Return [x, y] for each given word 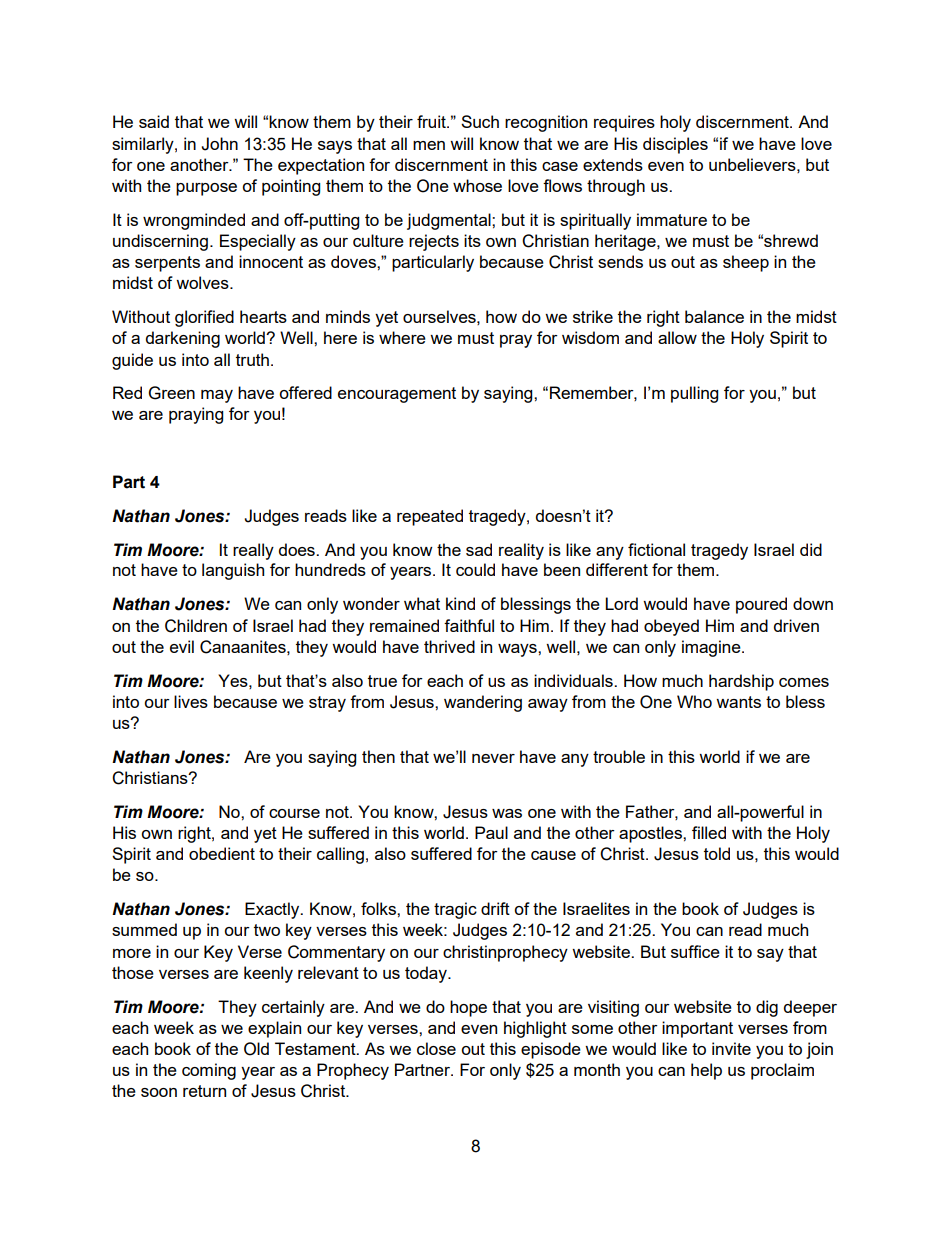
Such [480, 121]
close [436, 1048]
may [217, 396]
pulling [694, 394]
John [219, 144]
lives [191, 701]
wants [738, 702]
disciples [675, 145]
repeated [430, 517]
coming [209, 1071]
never [493, 758]
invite [731, 1048]
